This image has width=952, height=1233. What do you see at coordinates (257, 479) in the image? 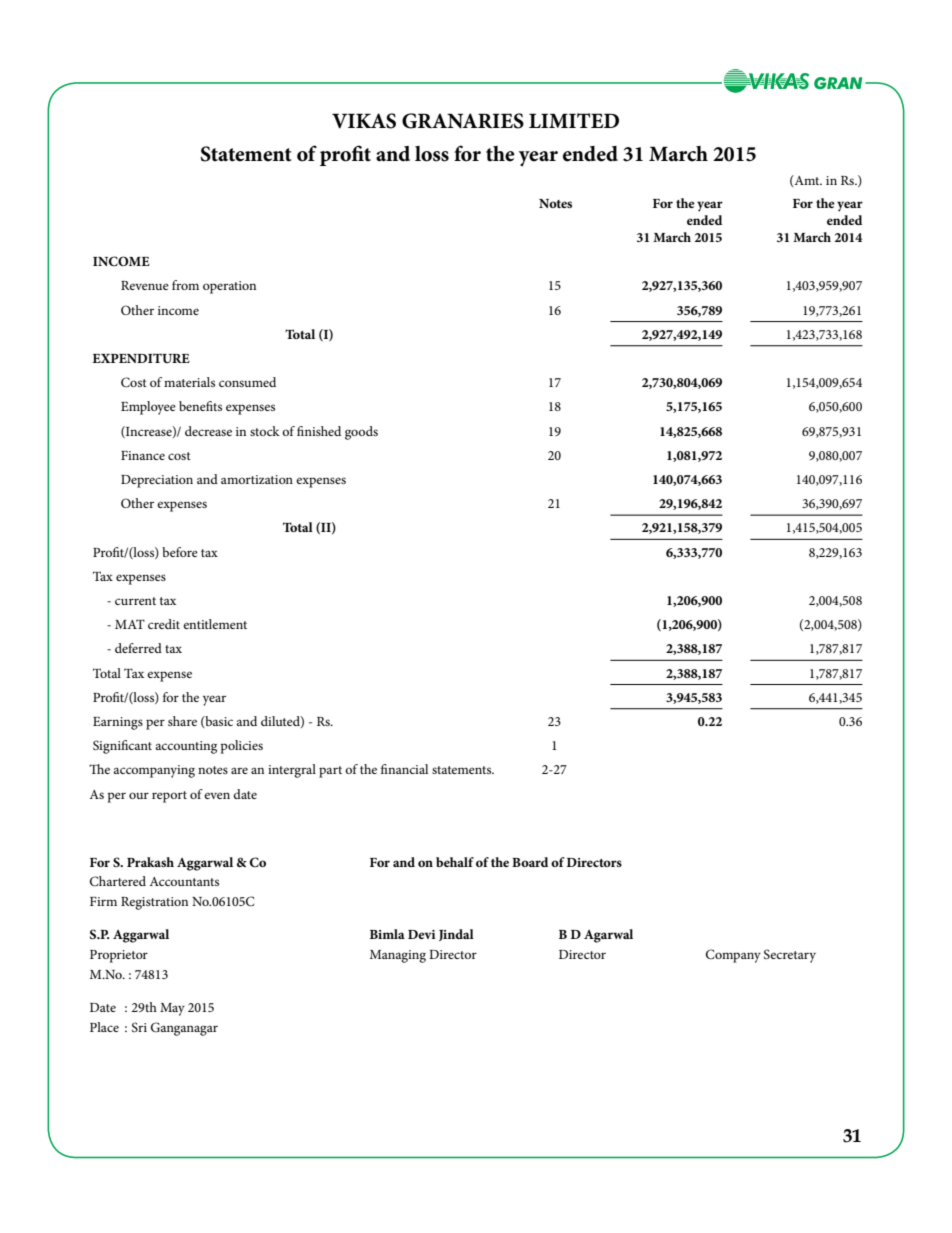
I see `amortization` at bounding box center [257, 479].
